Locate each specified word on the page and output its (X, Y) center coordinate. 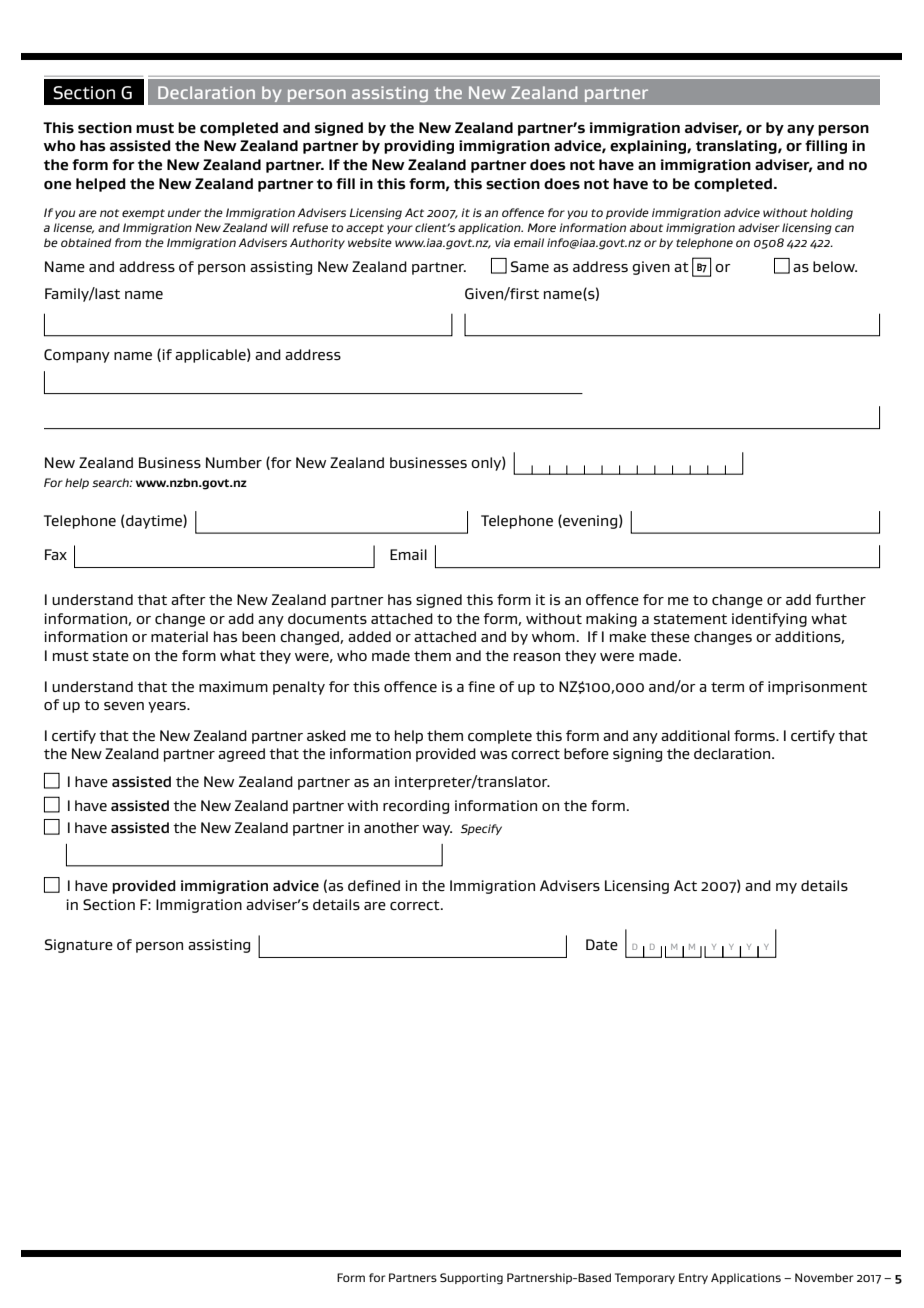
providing (419, 147)
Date (602, 945)
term (727, 687)
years (168, 707)
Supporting (471, 1279)
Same (530, 267)
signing (637, 755)
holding (831, 214)
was (493, 755)
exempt (143, 214)
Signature (79, 946)
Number (234, 463)
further (840, 599)
